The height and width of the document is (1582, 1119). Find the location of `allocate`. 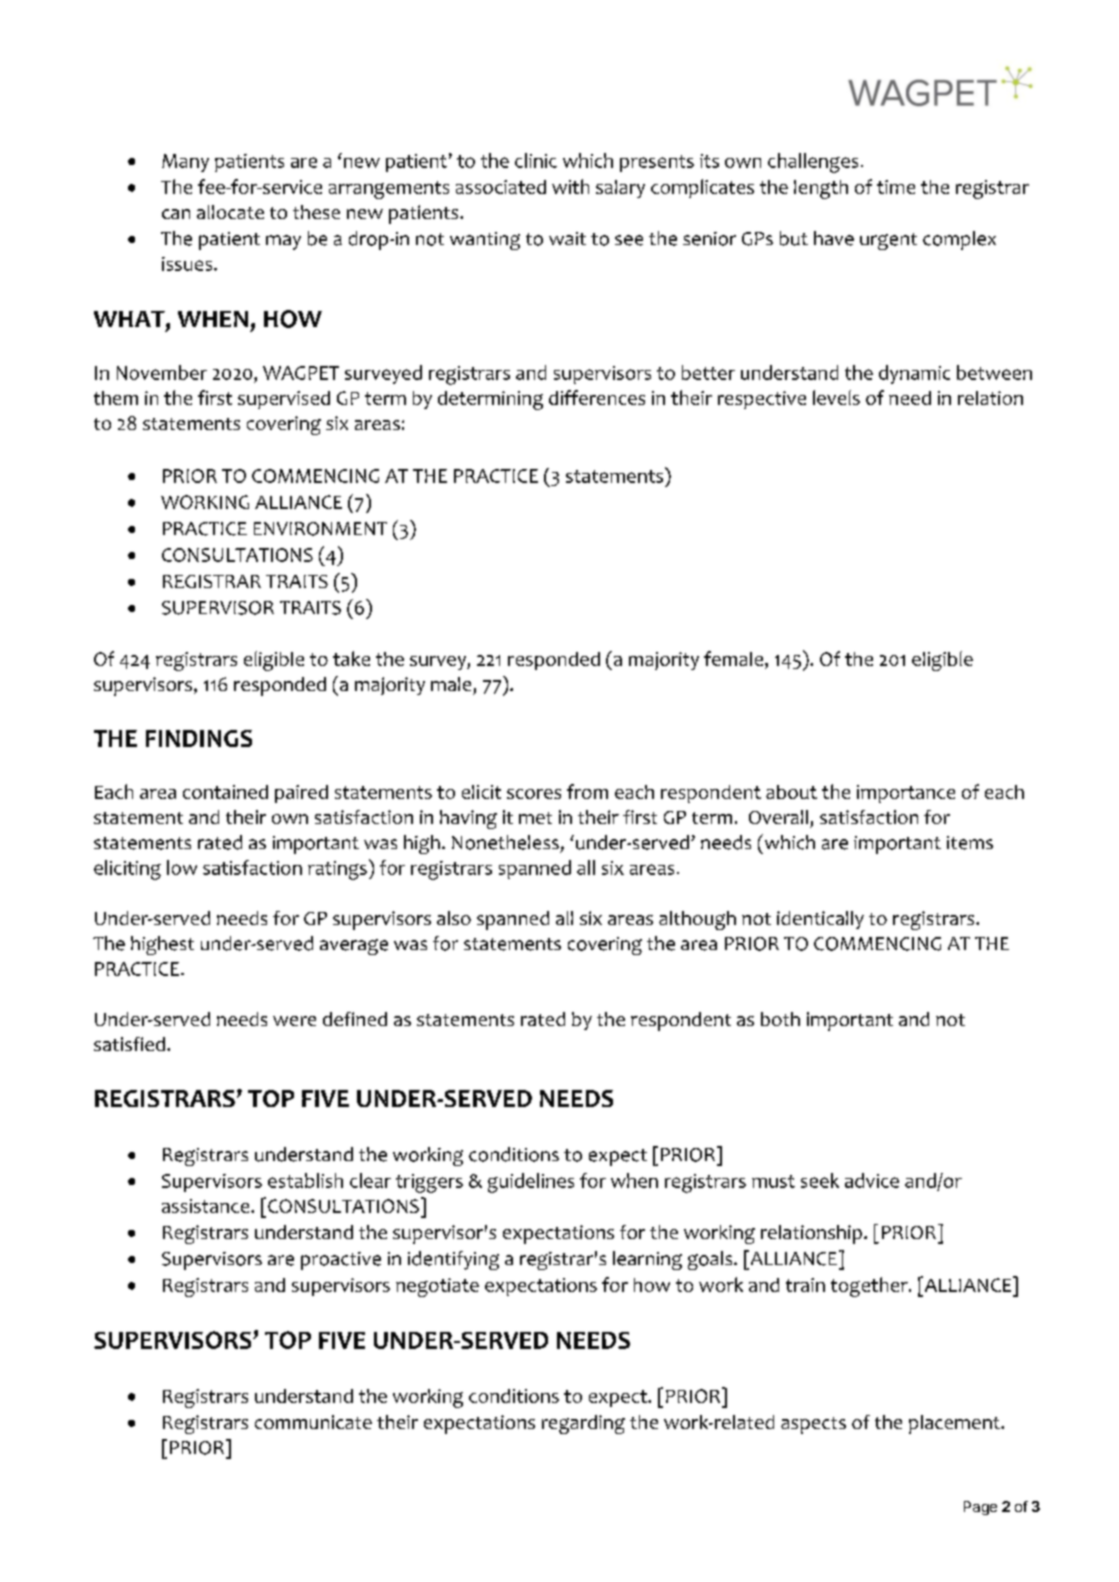

allocate is located at coordinates (230, 212).
